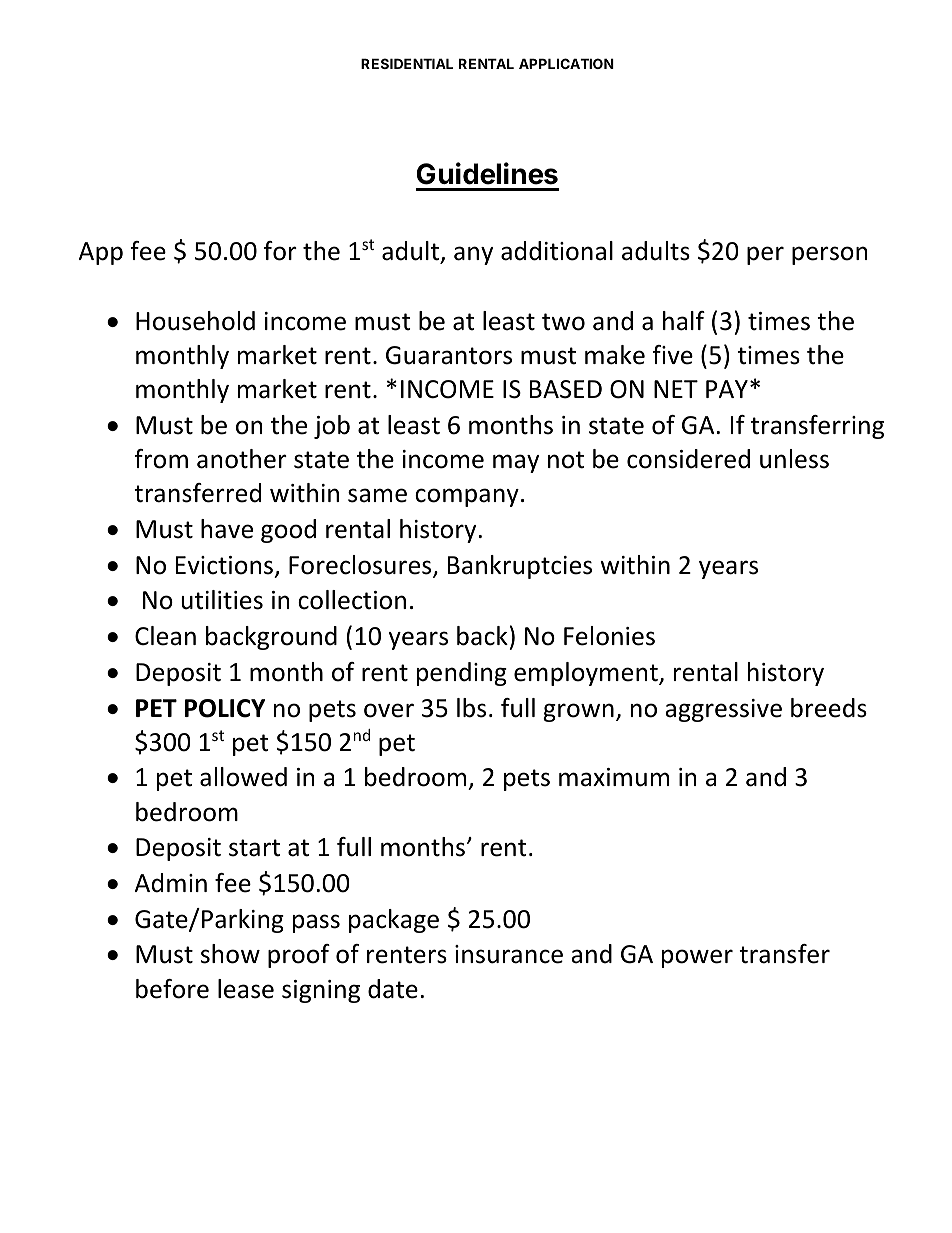 Image resolution: width=952 pixels, height=1233 pixels. I want to click on additional, so click(557, 251).
